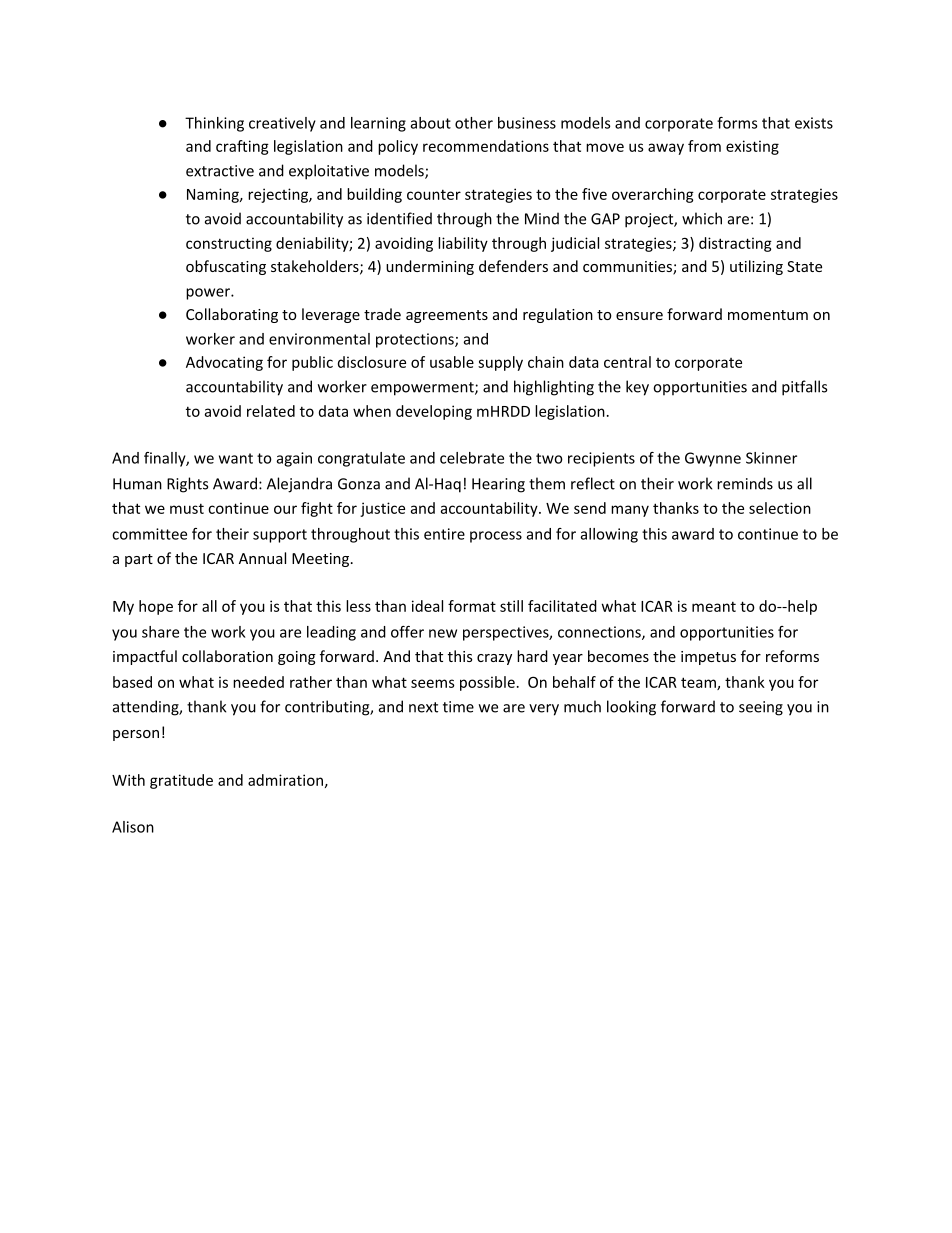  What do you see at coordinates (472, 606) in the document?
I see `format` at bounding box center [472, 606].
